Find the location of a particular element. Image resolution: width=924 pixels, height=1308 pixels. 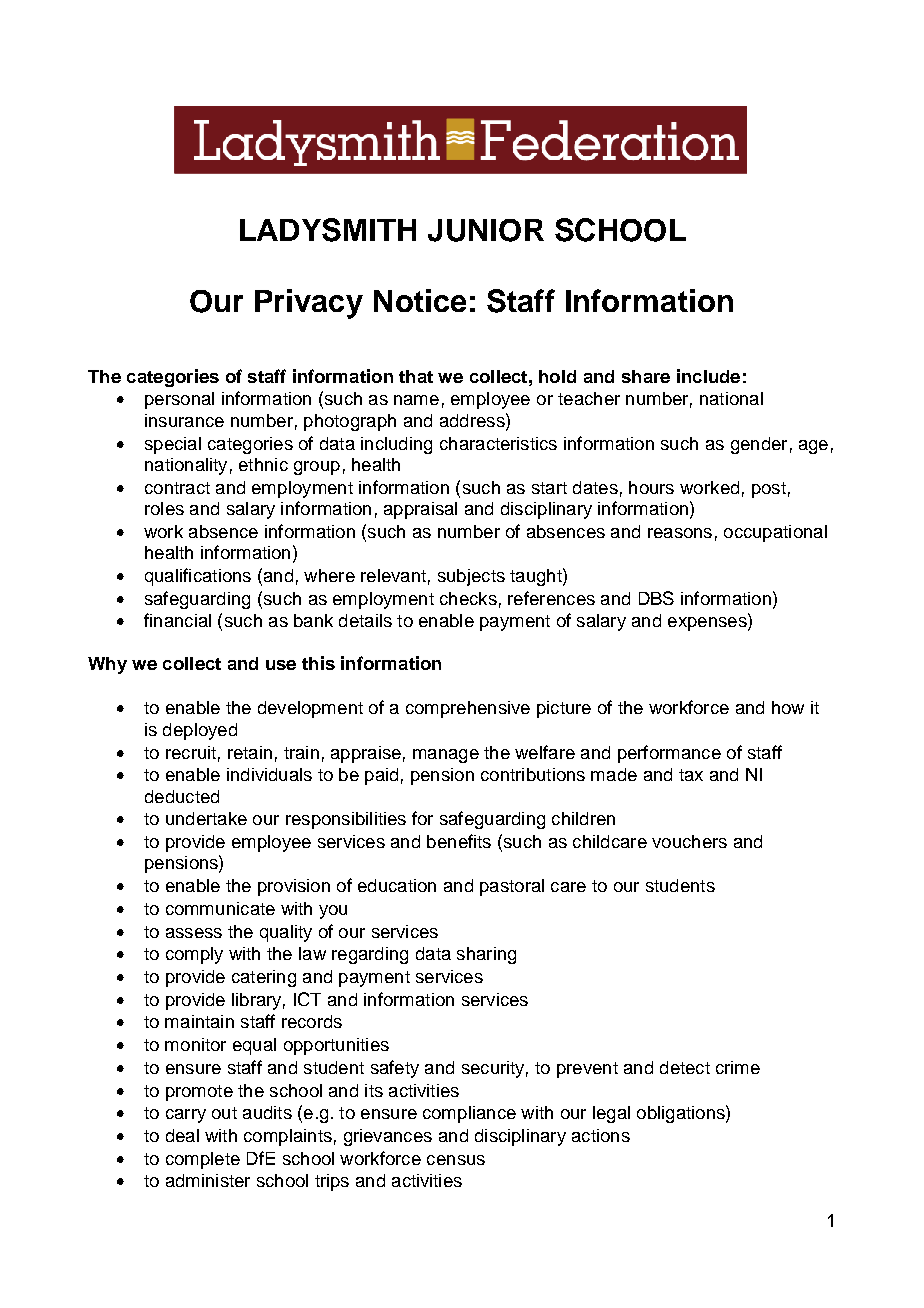

gender is located at coordinates (759, 445).
